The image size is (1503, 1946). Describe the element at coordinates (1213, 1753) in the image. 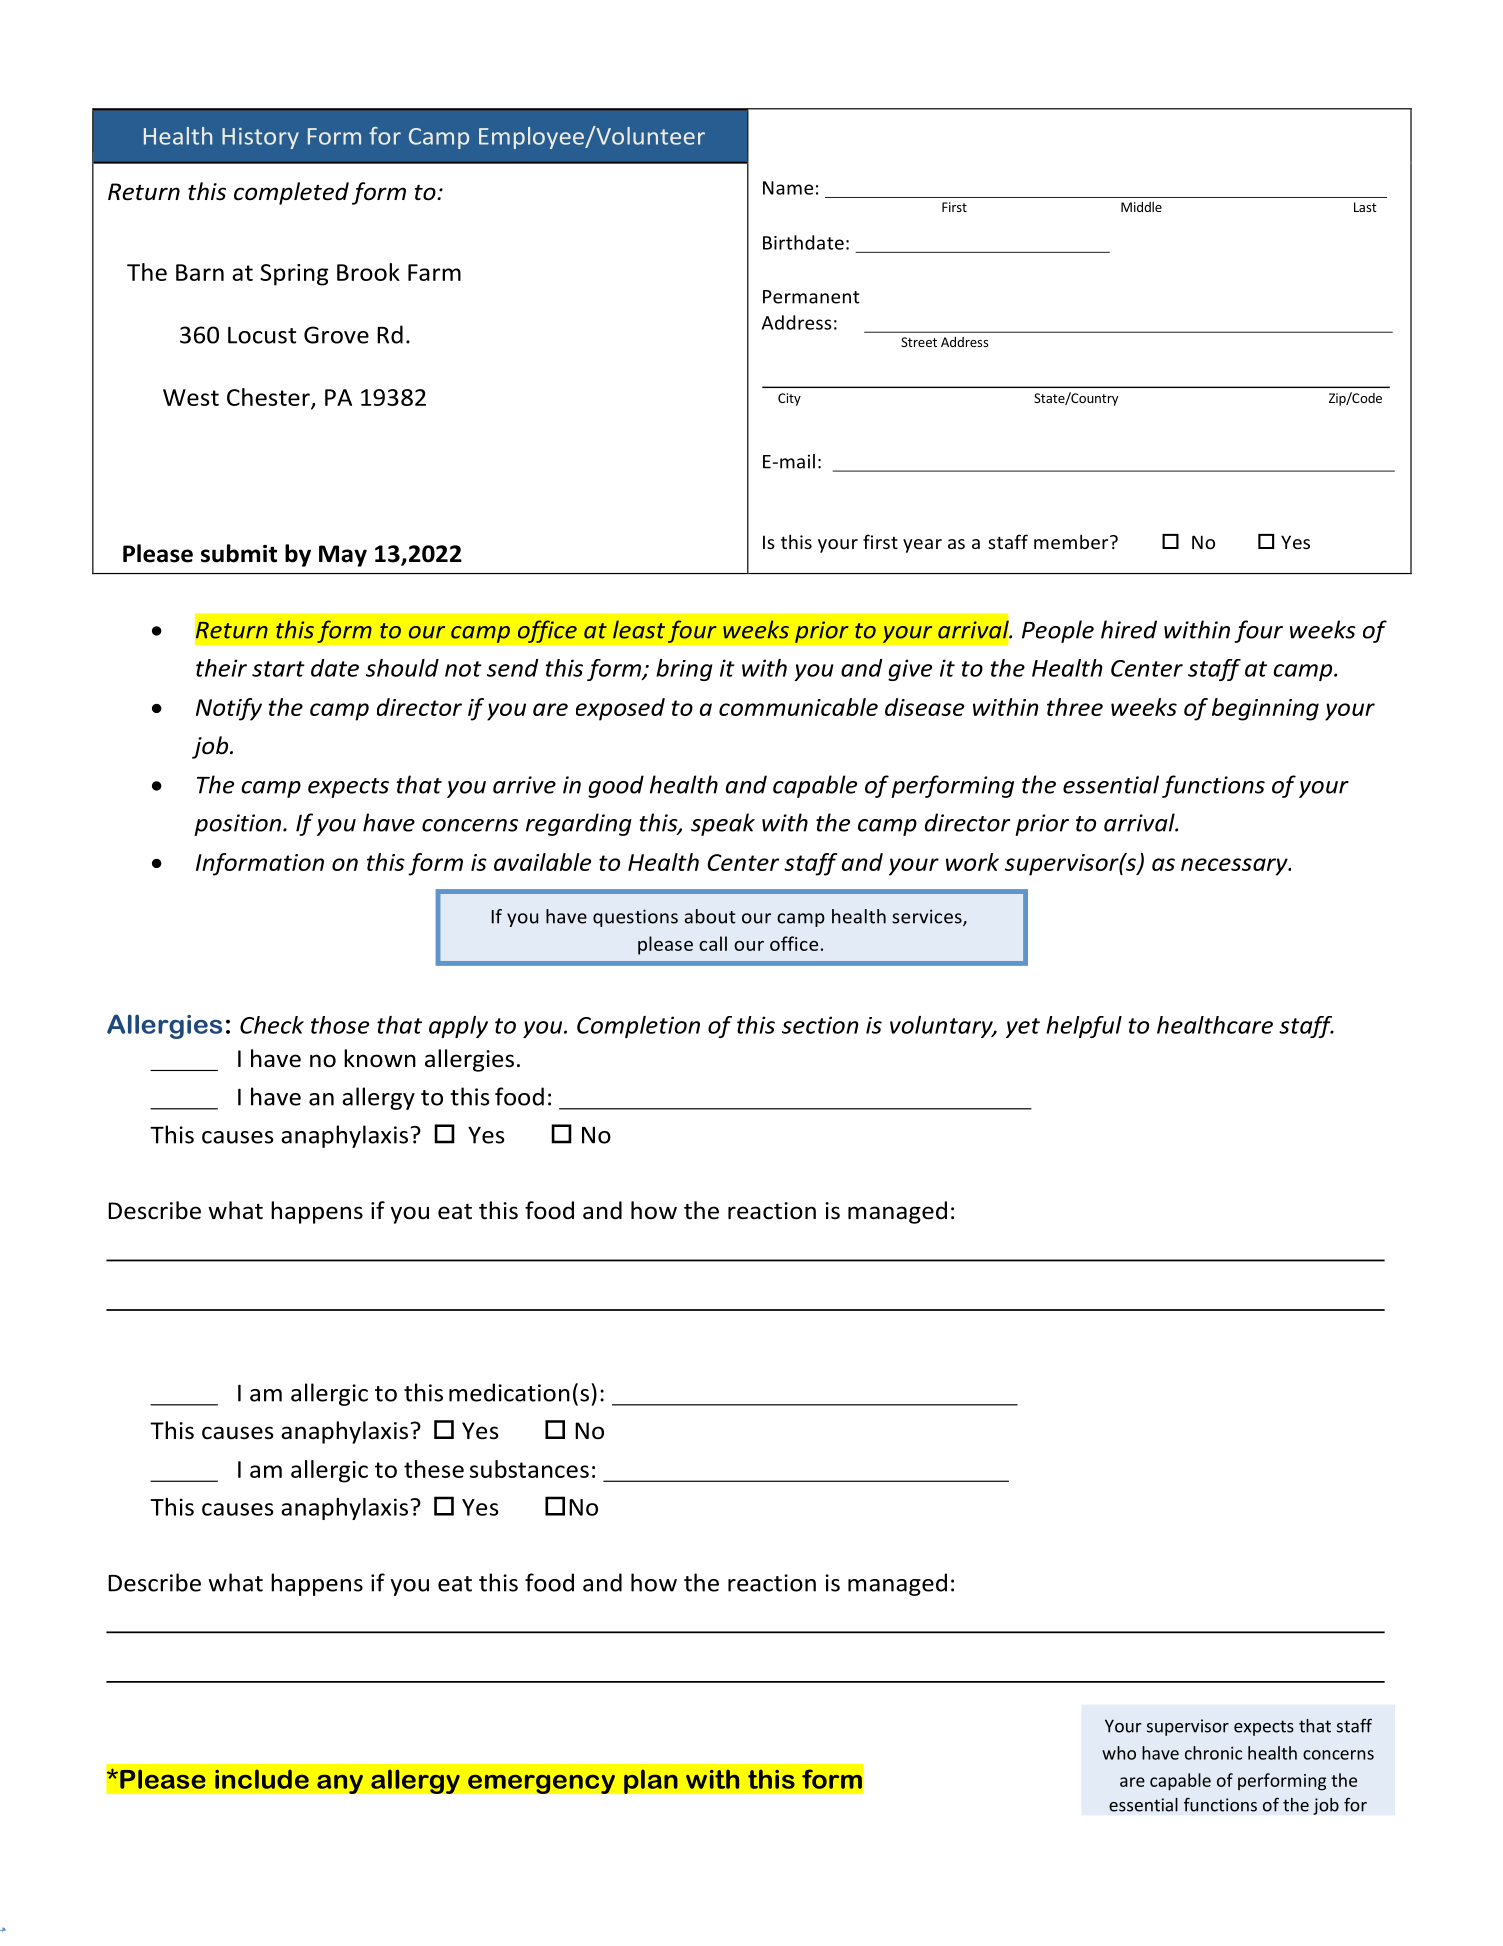

I see `chronic` at that location.
